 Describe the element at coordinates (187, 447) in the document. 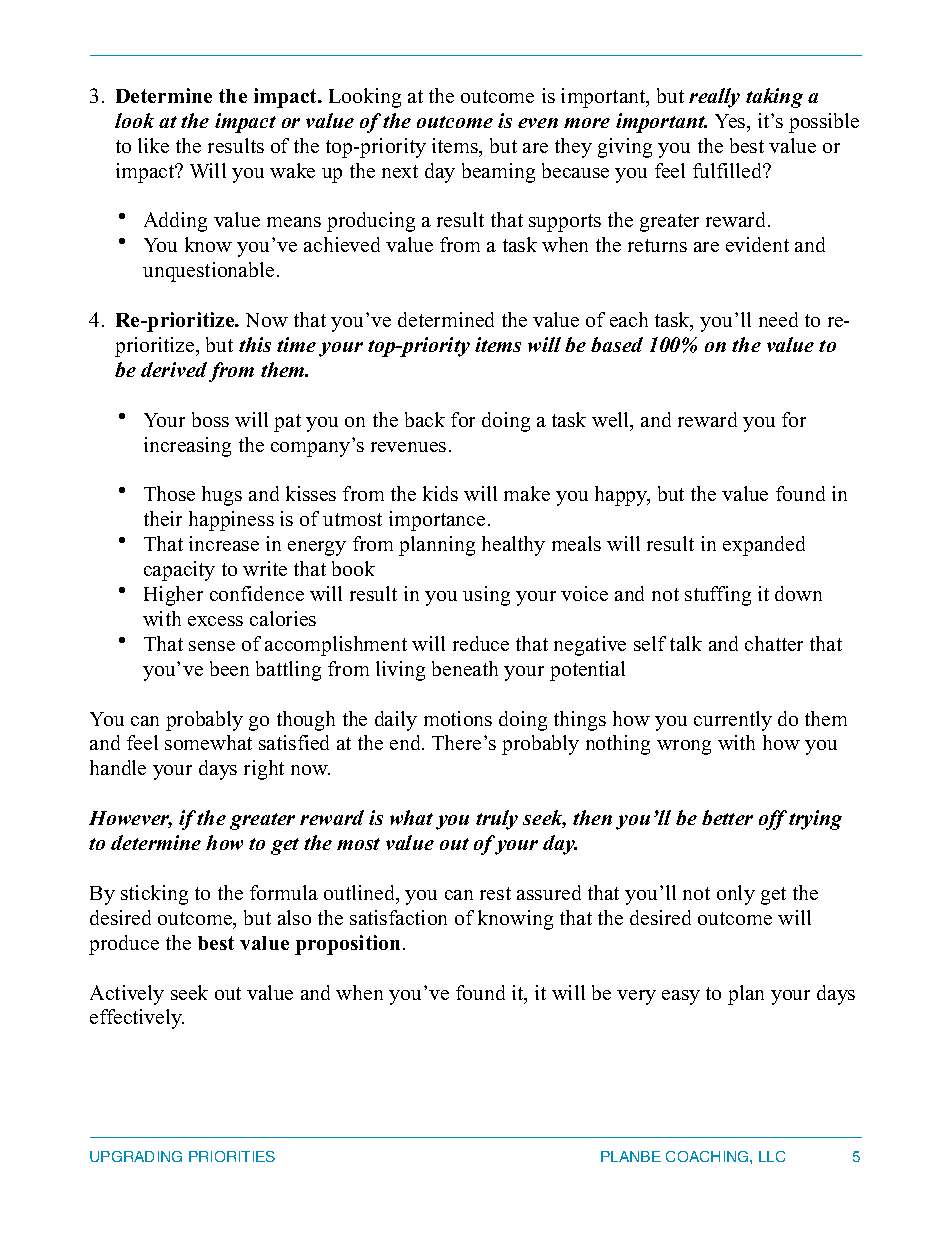

I see `increasing` at that location.
